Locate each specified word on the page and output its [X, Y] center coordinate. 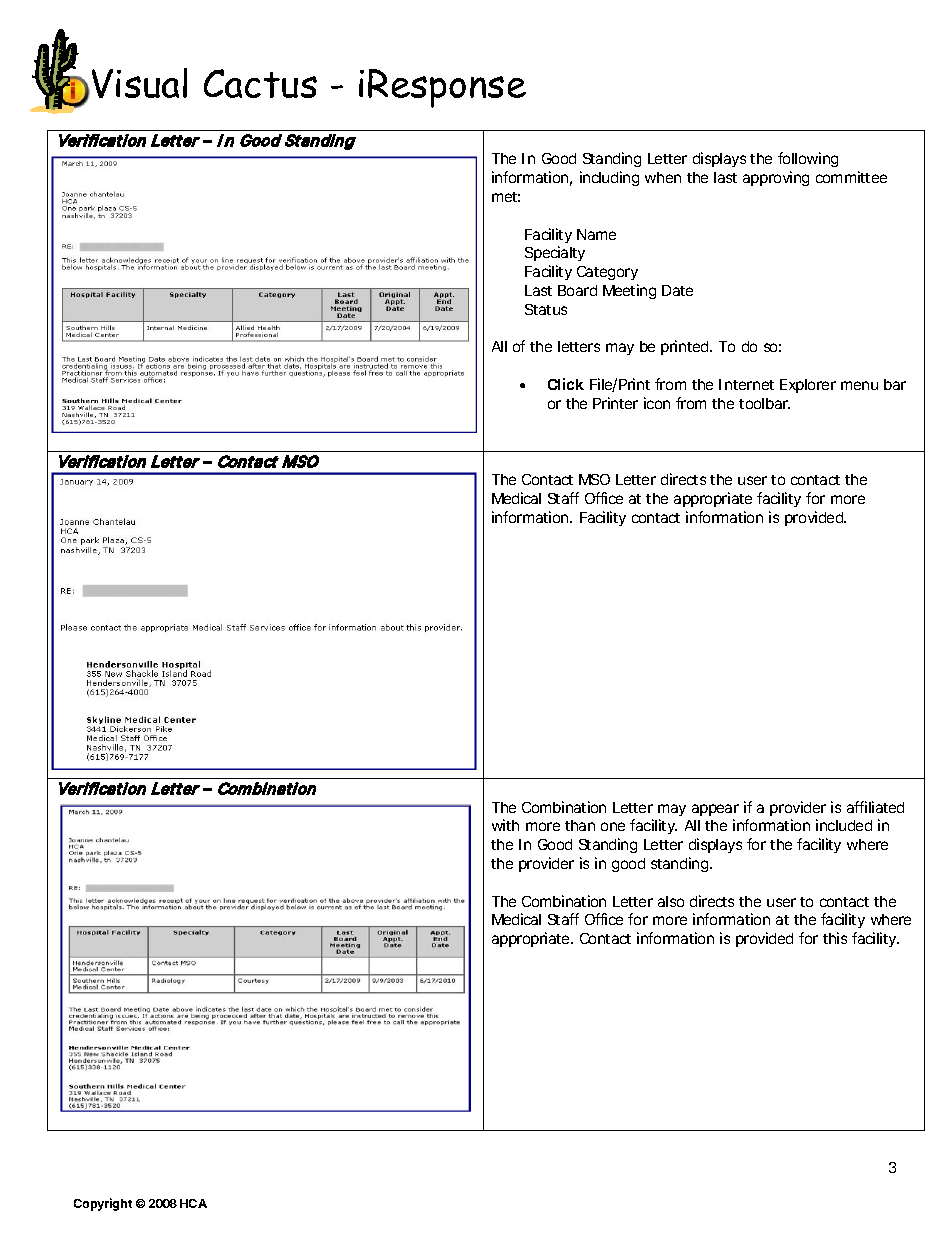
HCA [193, 1203]
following [808, 159]
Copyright [103, 1204]
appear [715, 810]
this [835, 938]
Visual [139, 83]
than [580, 825]
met [506, 197]
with [505, 825]
